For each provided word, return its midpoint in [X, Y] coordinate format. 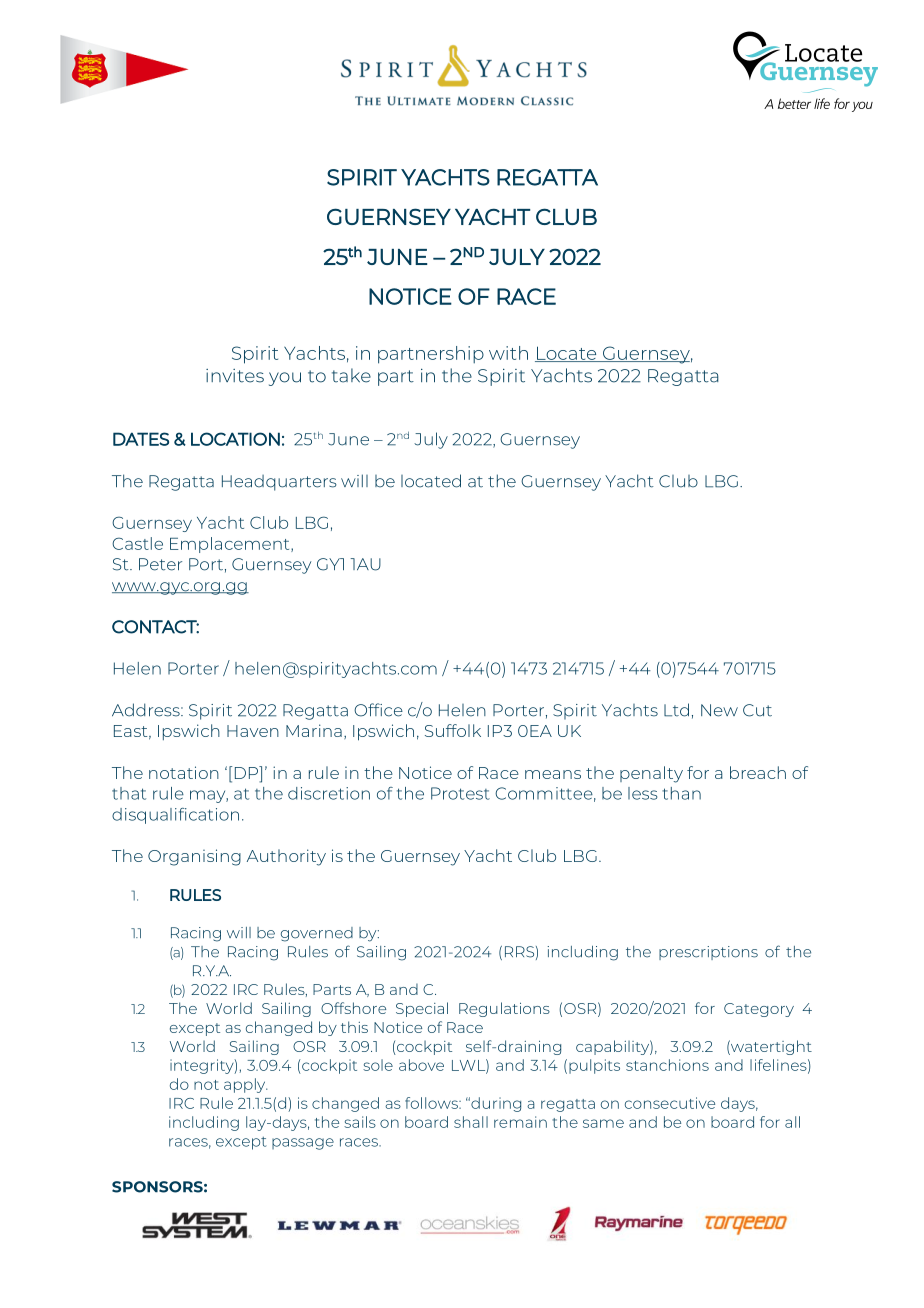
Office [378, 710]
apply [246, 1085]
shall [471, 1122]
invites [235, 376]
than [681, 793]
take [351, 375]
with [508, 353]
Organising [194, 857]
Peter [160, 564]
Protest [460, 793]
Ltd [676, 710]
